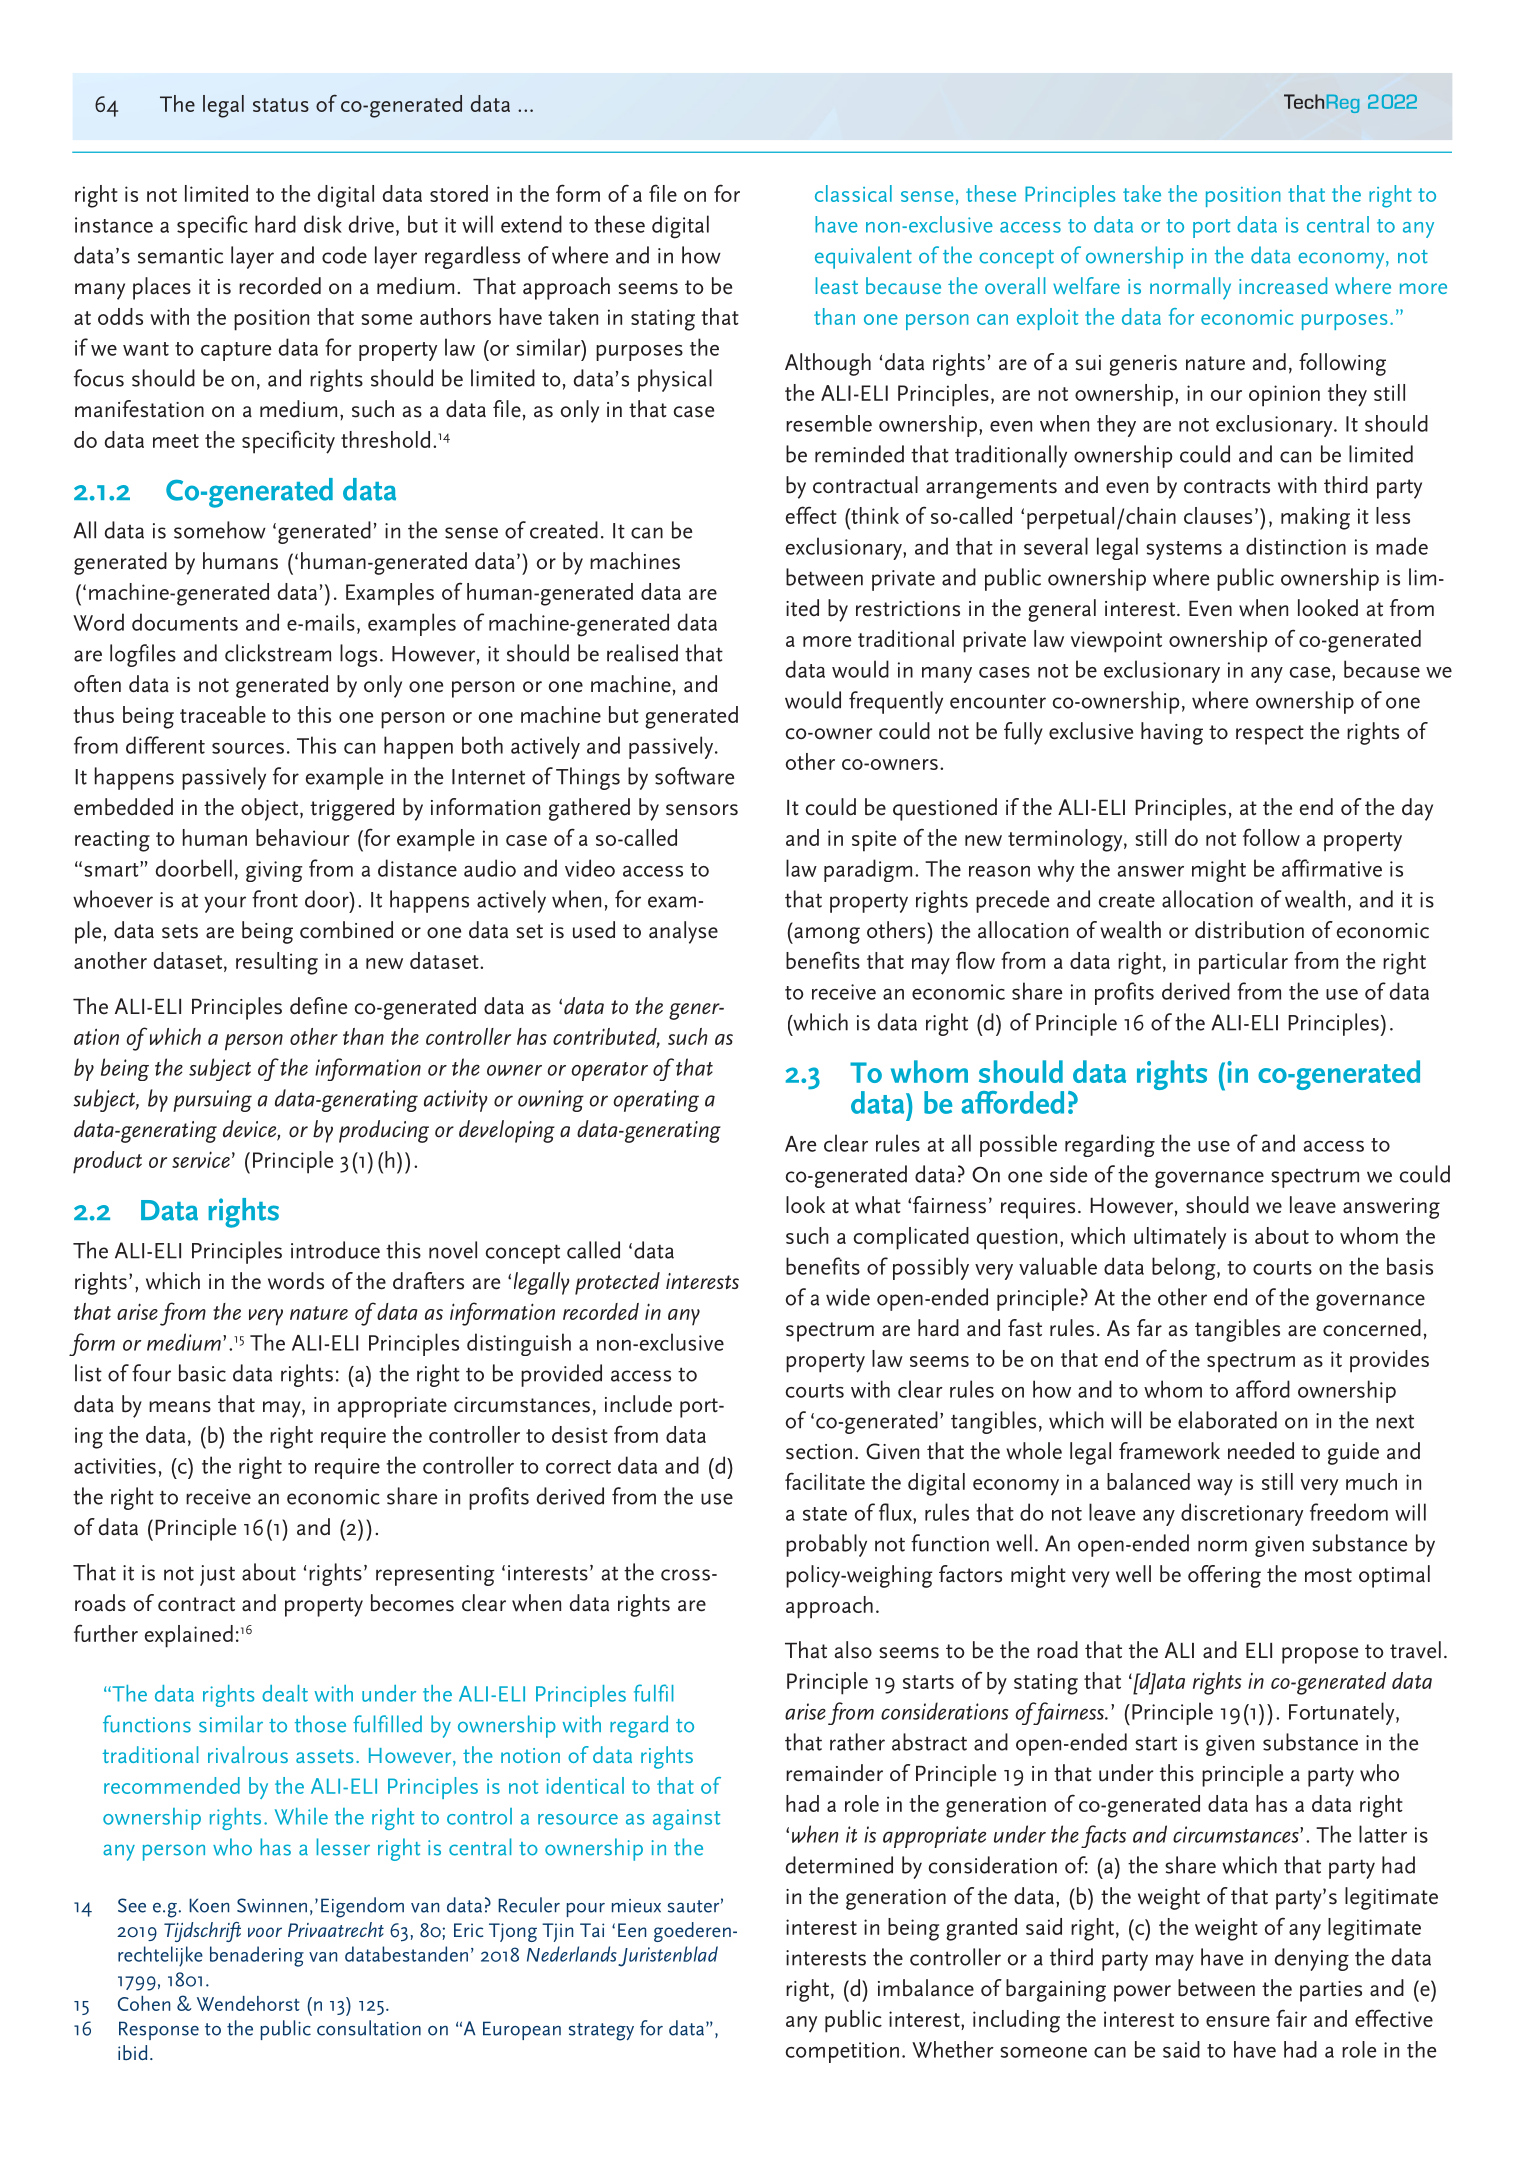 The image size is (1525, 2157). I want to click on just, so click(217, 1575).
